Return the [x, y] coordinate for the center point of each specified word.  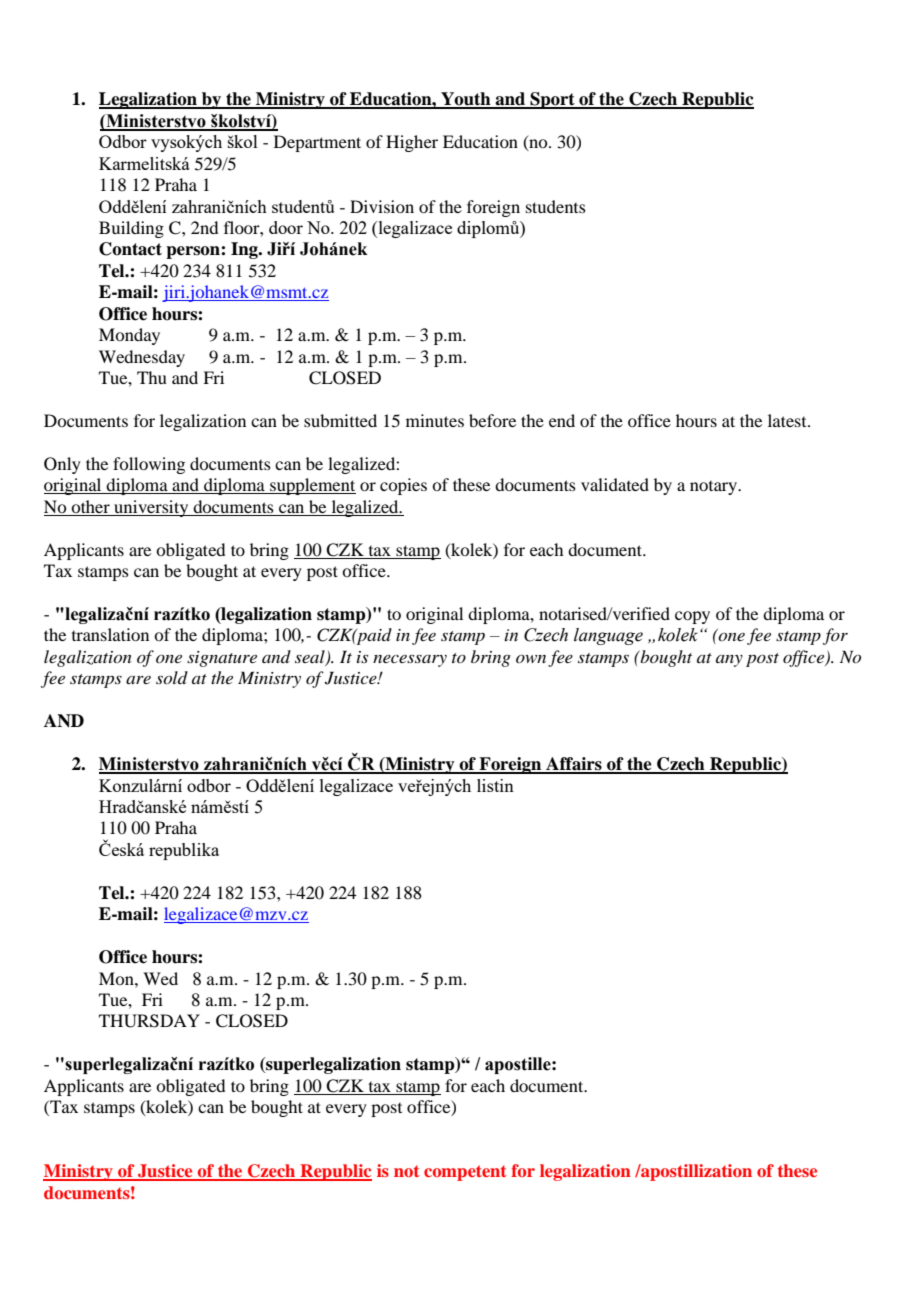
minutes [435, 420]
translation [110, 634]
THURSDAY [149, 1021]
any [729, 661]
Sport [552, 100]
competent [465, 1173]
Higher [412, 143]
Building [131, 229]
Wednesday [142, 358]
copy [692, 617]
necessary [410, 660]
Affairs [574, 765]
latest [788, 420]
